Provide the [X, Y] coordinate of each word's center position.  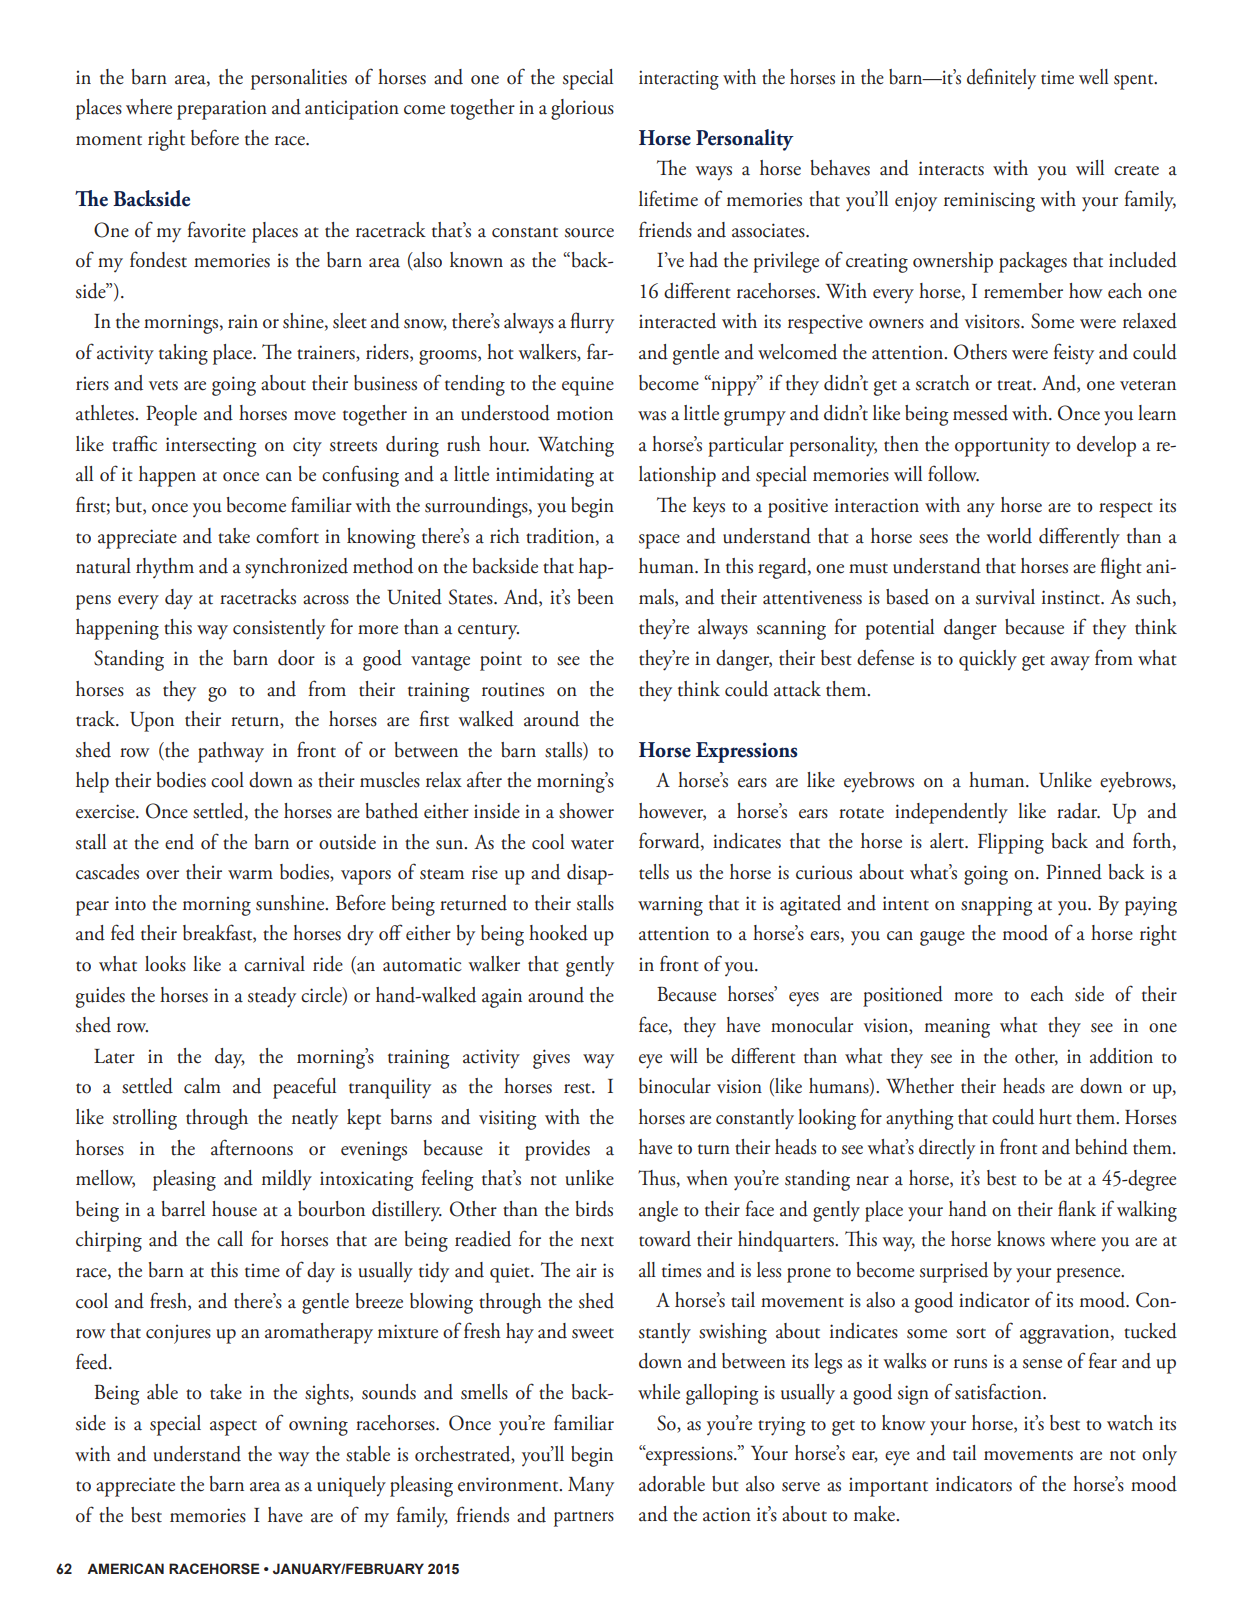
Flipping [1011, 843]
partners [584, 1519]
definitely [1001, 79]
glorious [582, 109]
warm [250, 875]
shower [586, 811]
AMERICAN [125, 1568]
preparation [222, 110]
